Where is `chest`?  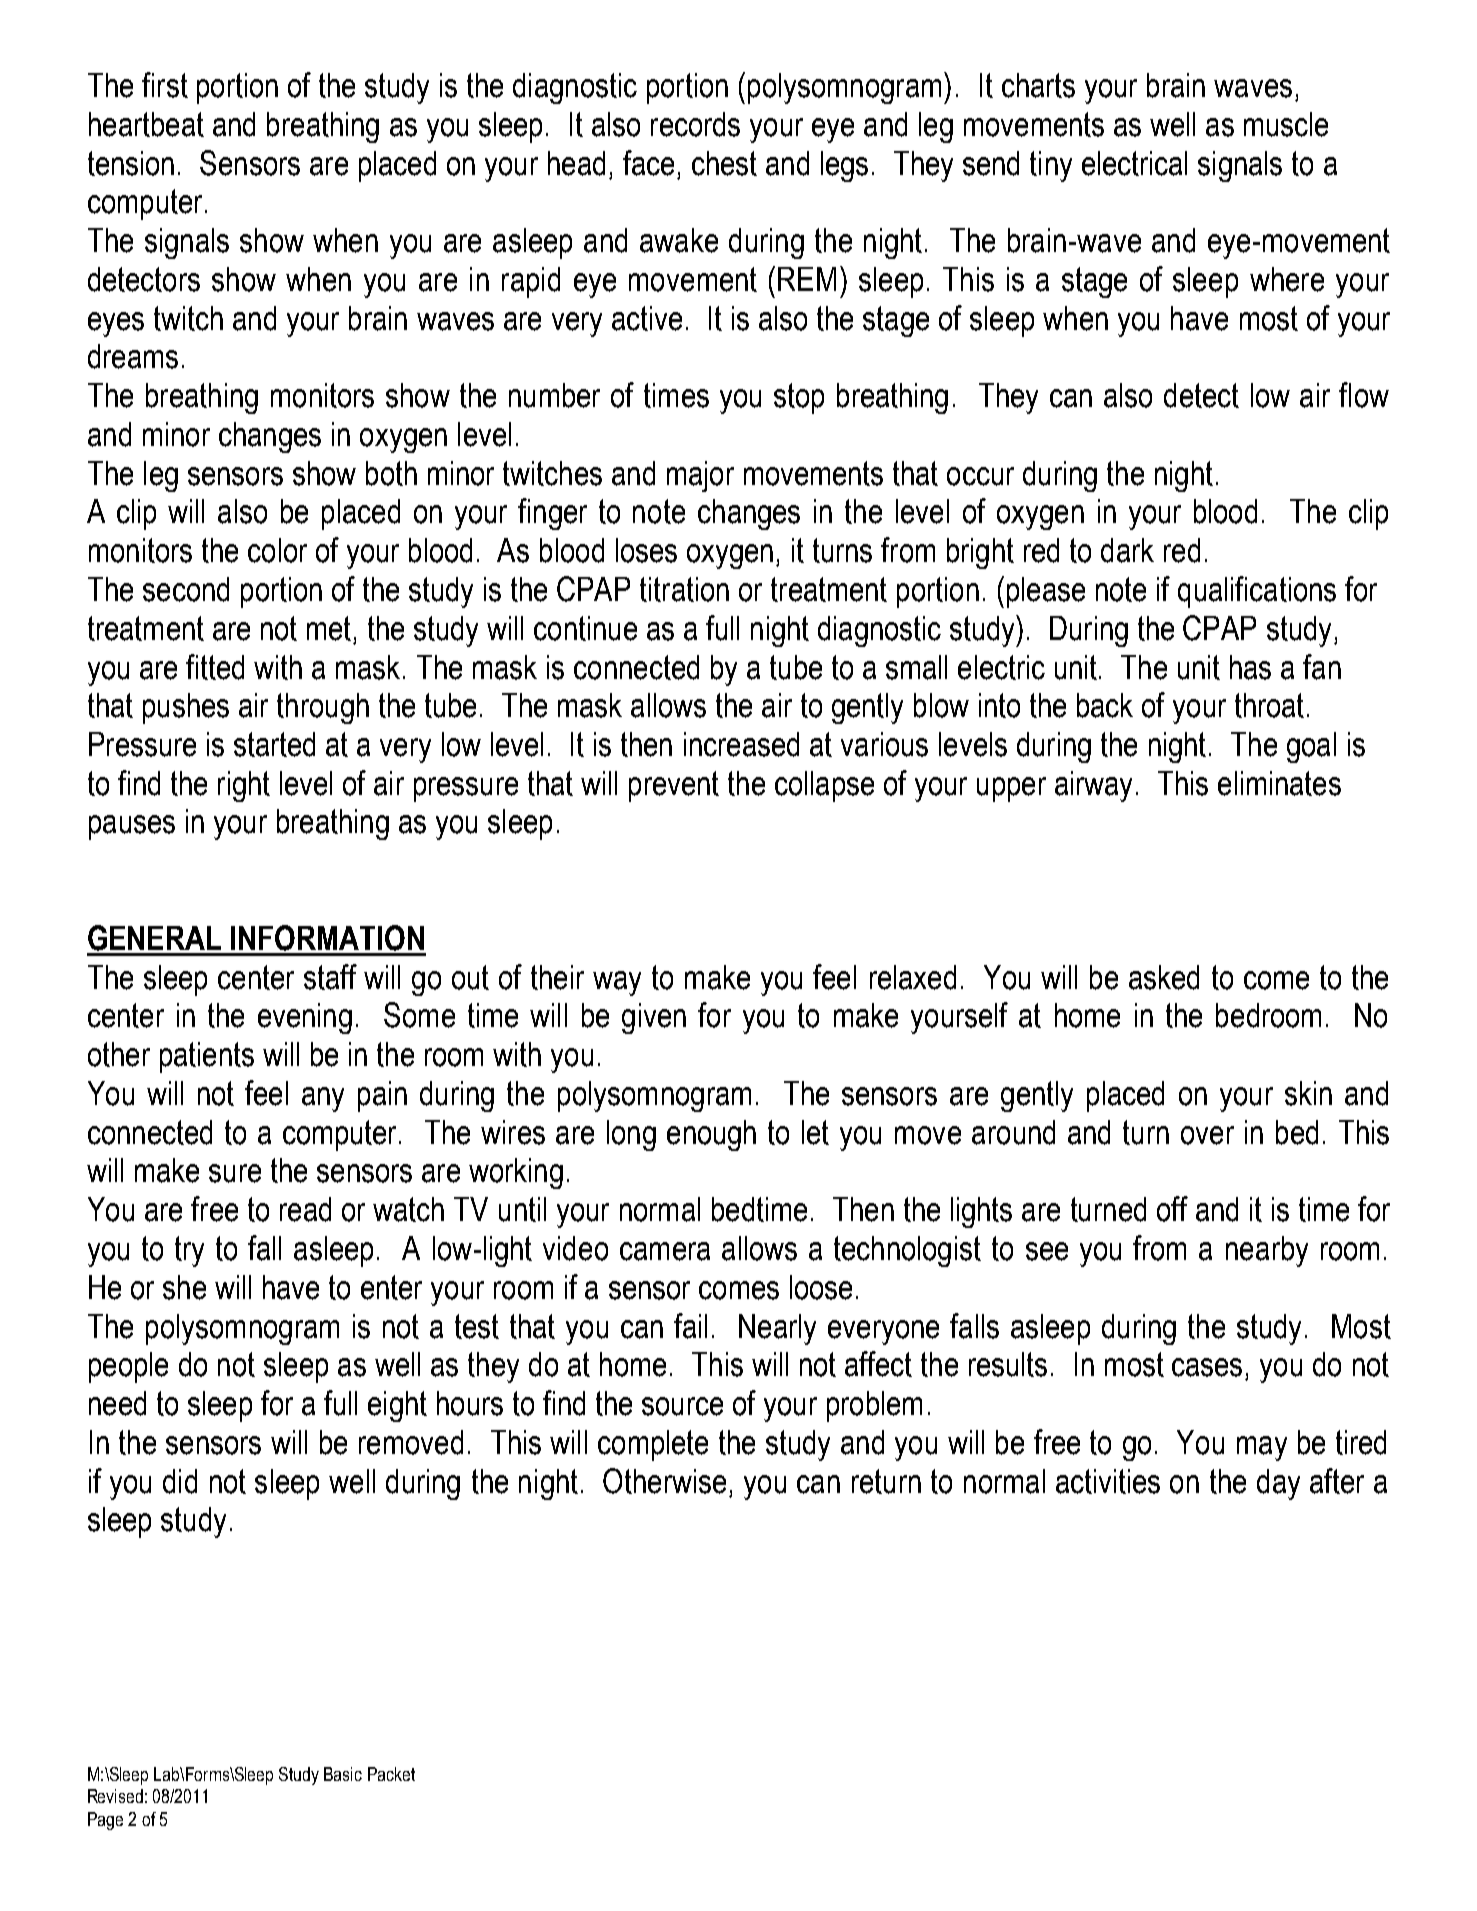
chest is located at coordinates (724, 163).
